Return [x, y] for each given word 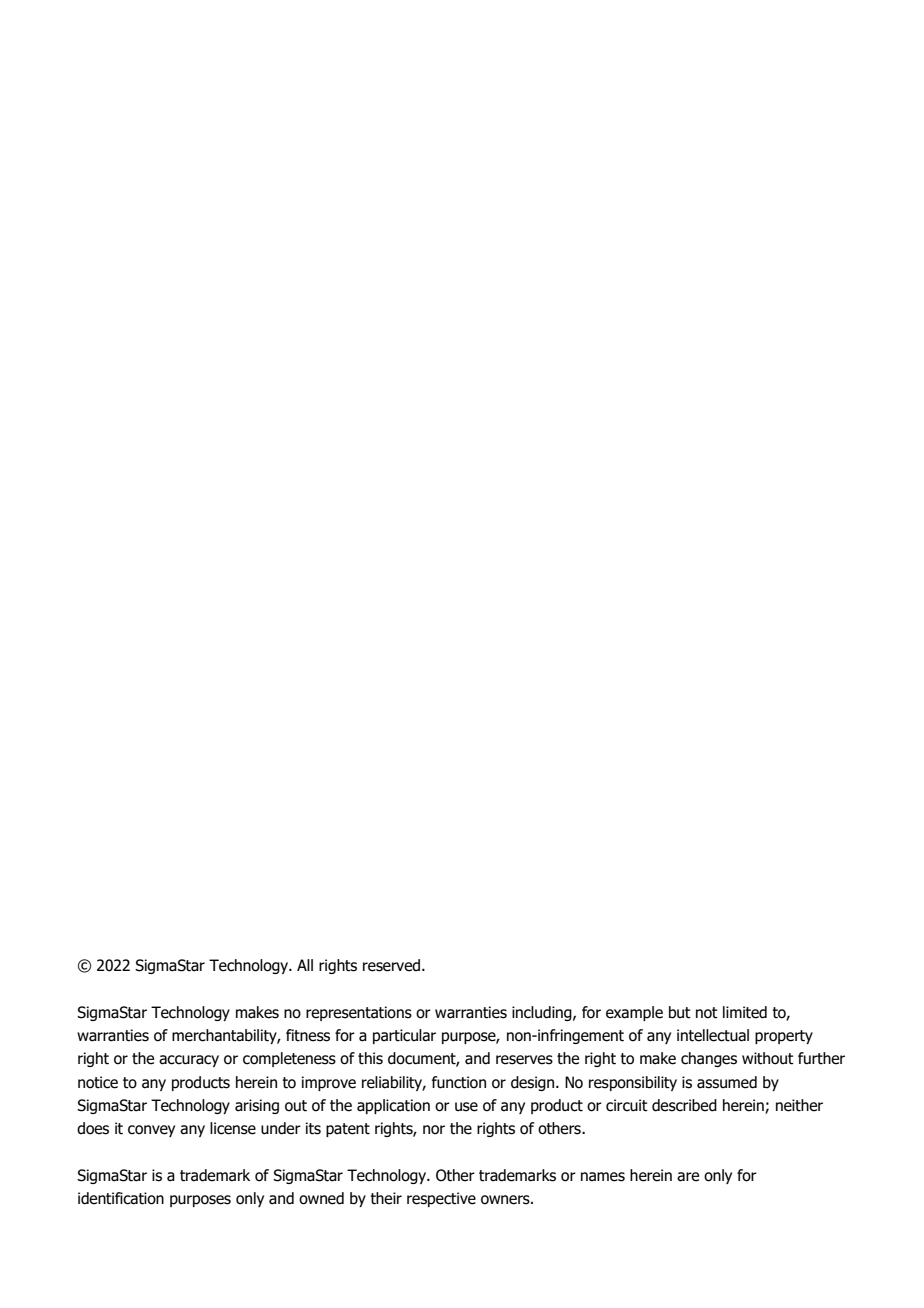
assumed [727, 1082]
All [305, 965]
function [459, 1082]
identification [121, 1198]
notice [98, 1082]
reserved [391, 965]
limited [745, 1012]
